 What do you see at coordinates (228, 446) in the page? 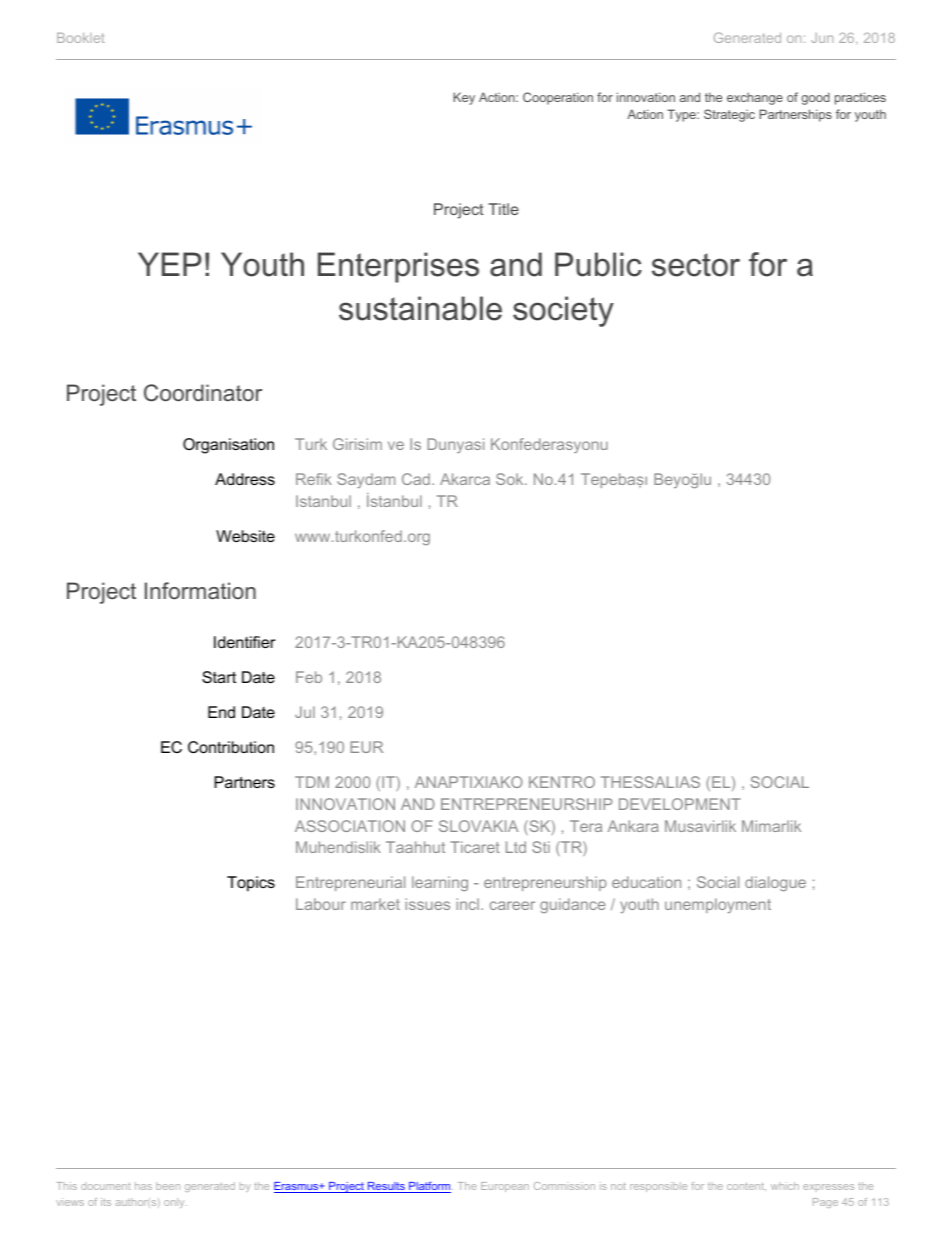
I see `Organisation` at bounding box center [228, 446].
